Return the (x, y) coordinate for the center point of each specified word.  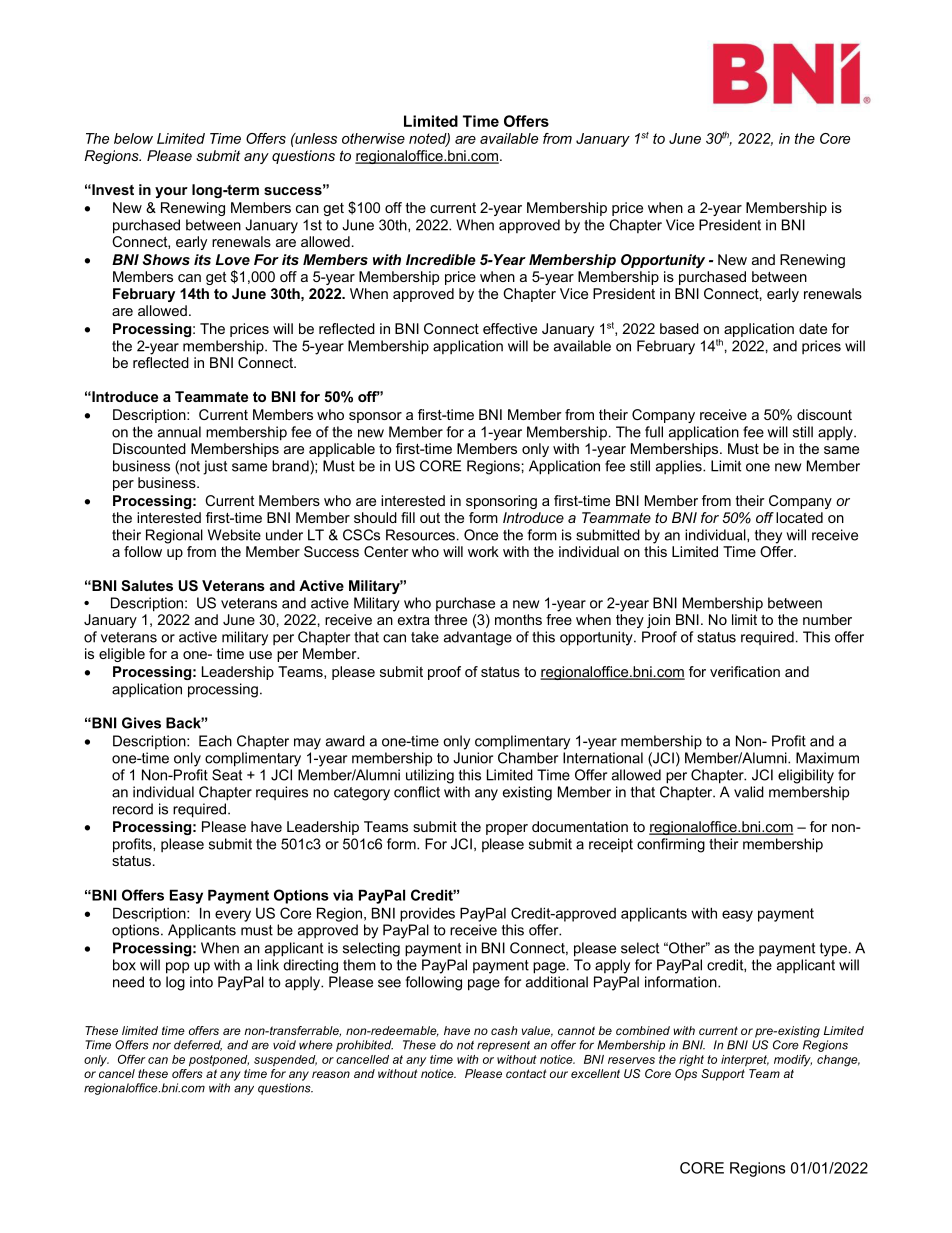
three (450, 619)
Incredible (441, 259)
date (813, 328)
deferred (198, 1045)
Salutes (147, 585)
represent (503, 1046)
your (171, 192)
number (827, 619)
